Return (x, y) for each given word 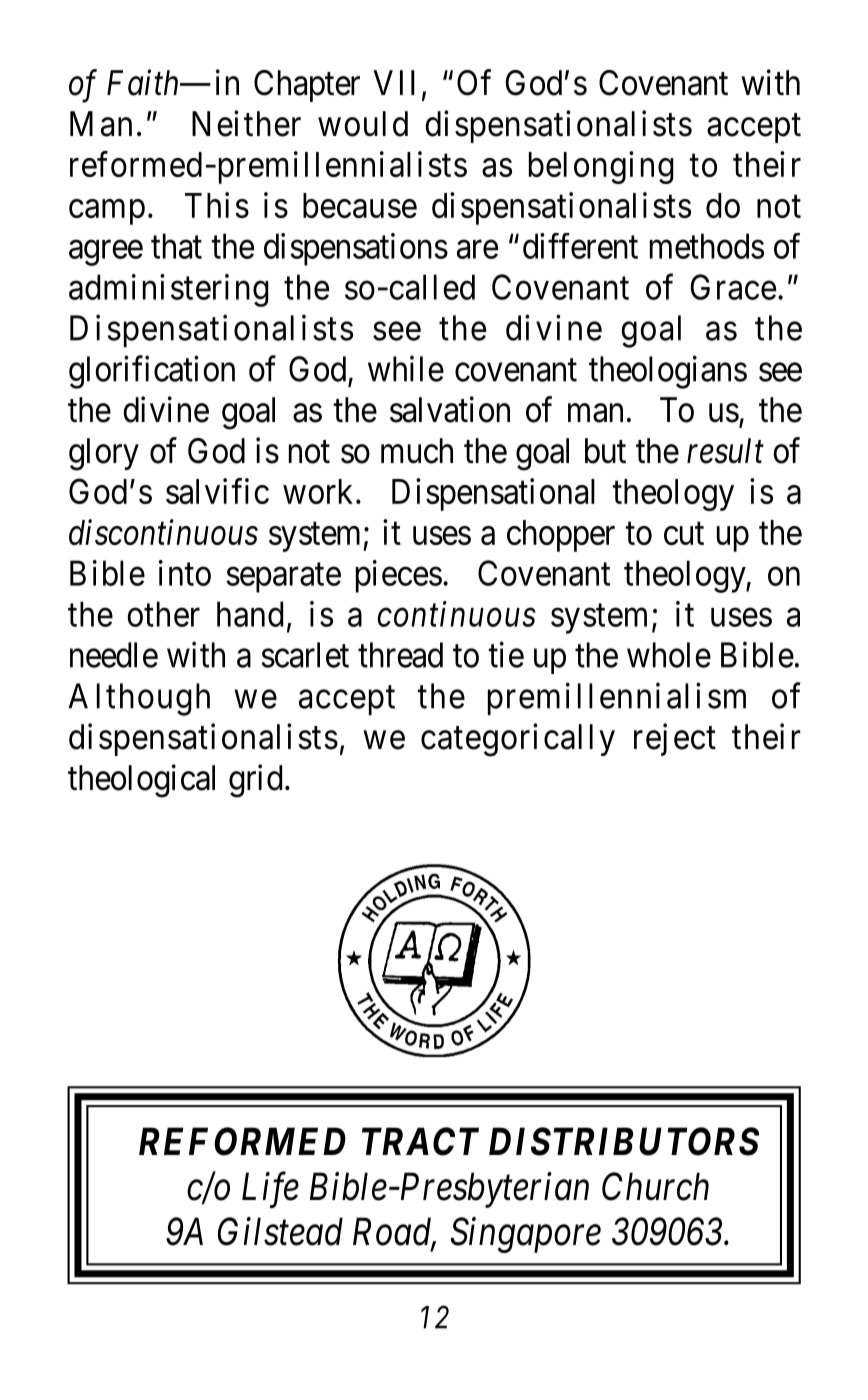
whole (669, 655)
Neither (246, 123)
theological (141, 781)
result (725, 451)
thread (400, 655)
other (163, 614)
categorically (518, 740)
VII (394, 82)
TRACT (420, 1141)
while (406, 368)
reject (675, 739)
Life (270, 1190)
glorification (152, 372)
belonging (601, 167)
